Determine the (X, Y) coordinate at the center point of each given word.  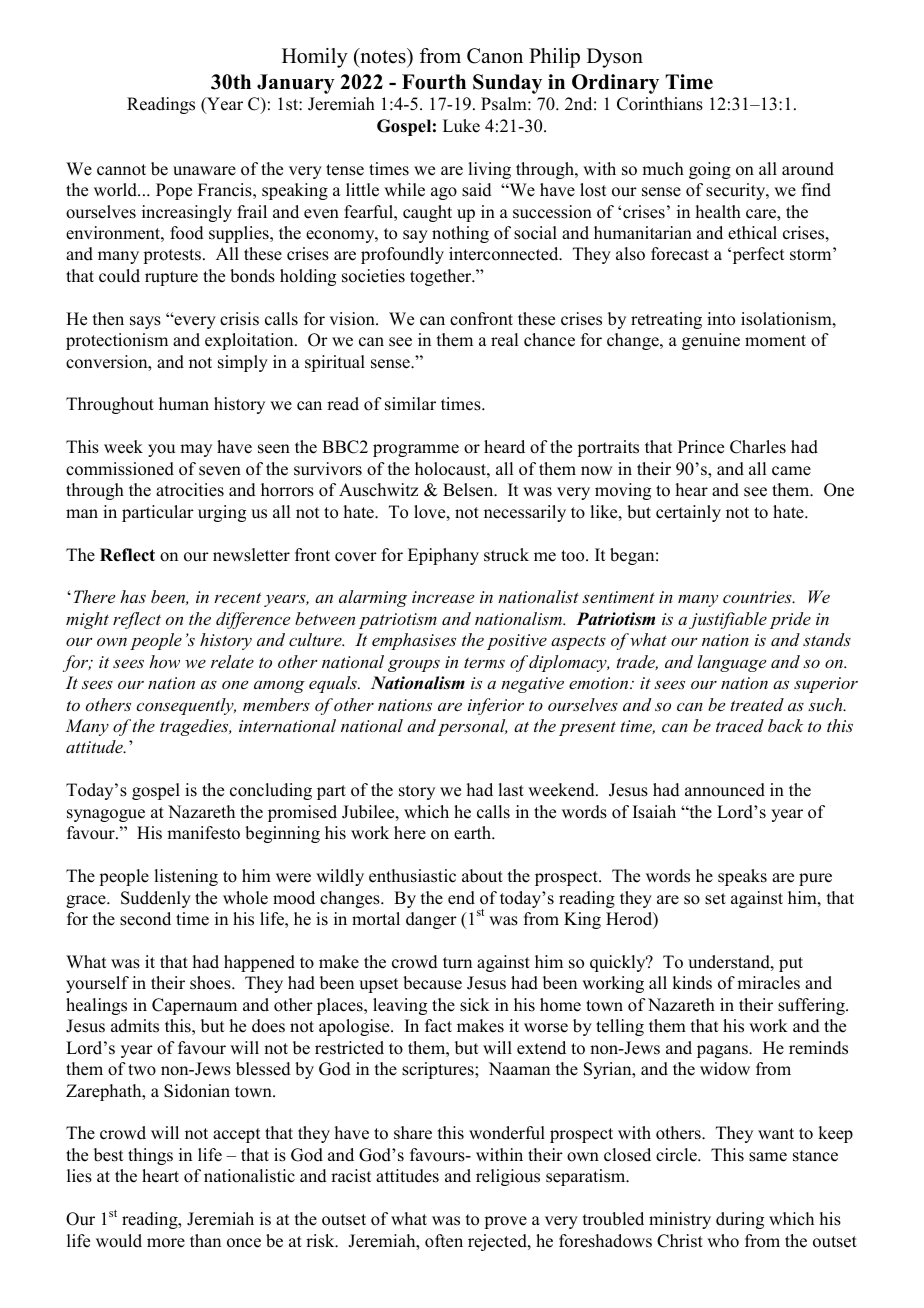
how (164, 661)
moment (775, 341)
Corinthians (660, 104)
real (504, 340)
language (731, 663)
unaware (204, 171)
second (145, 919)
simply (243, 363)
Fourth (434, 82)
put (791, 964)
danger (431, 920)
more (166, 1243)
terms (484, 662)
